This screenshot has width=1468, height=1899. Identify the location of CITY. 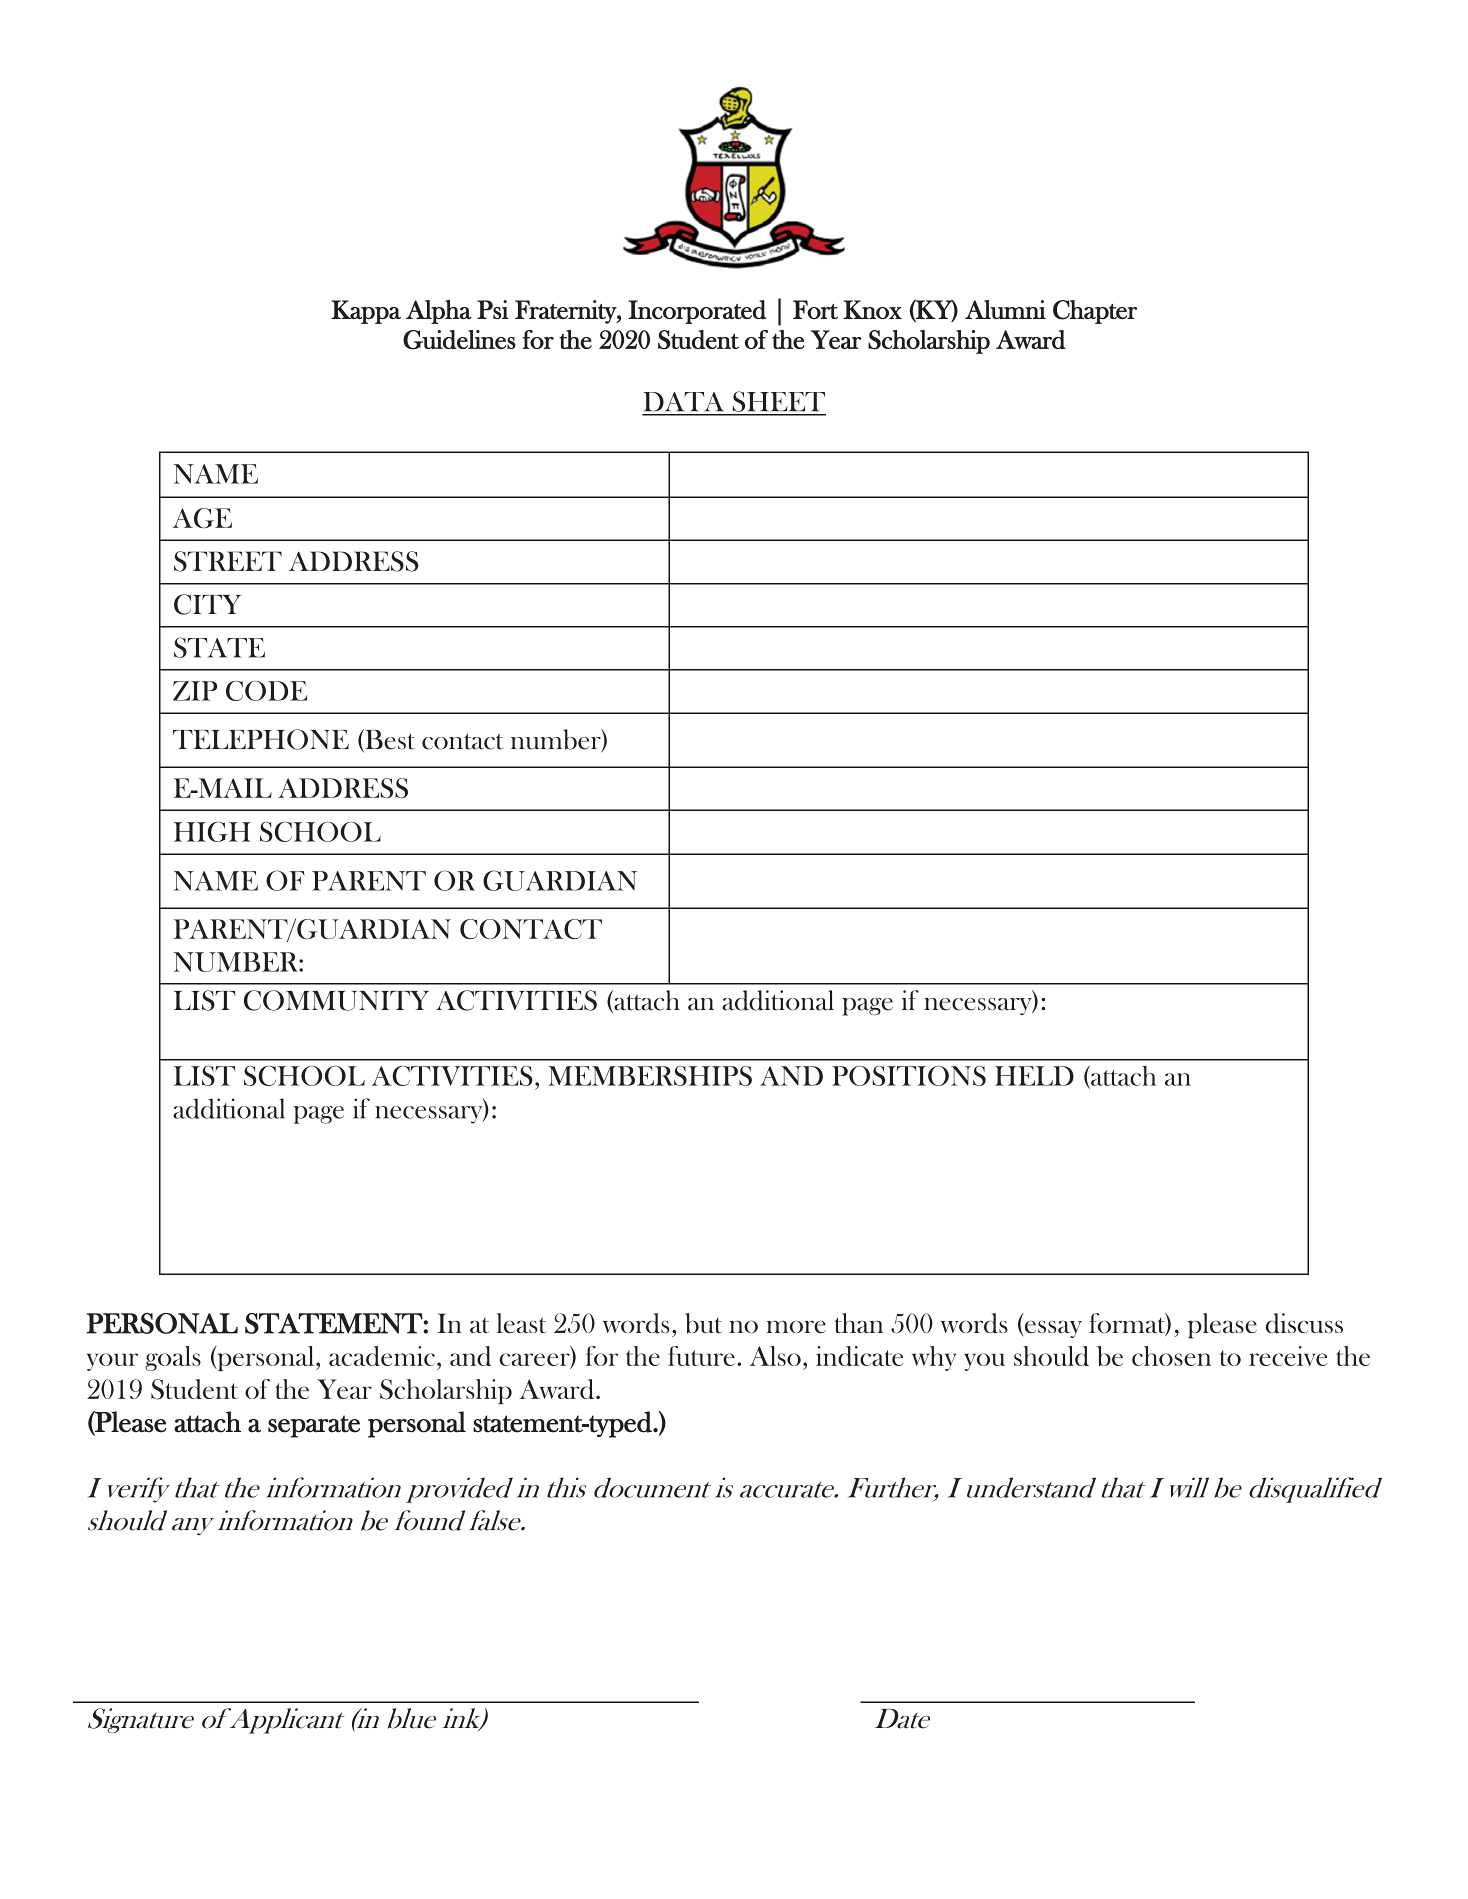
(207, 604).
